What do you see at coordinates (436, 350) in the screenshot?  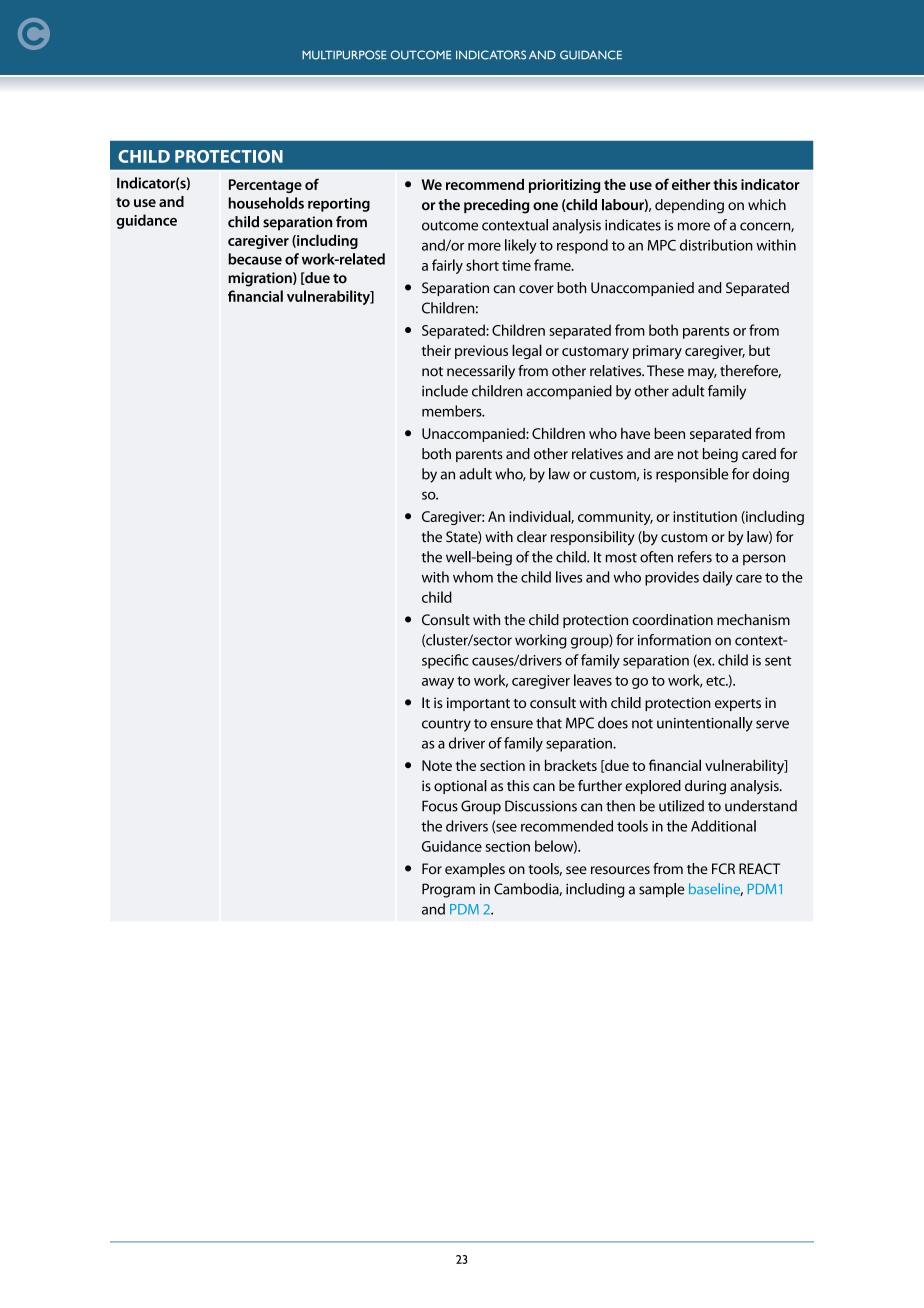 I see `their` at bounding box center [436, 350].
